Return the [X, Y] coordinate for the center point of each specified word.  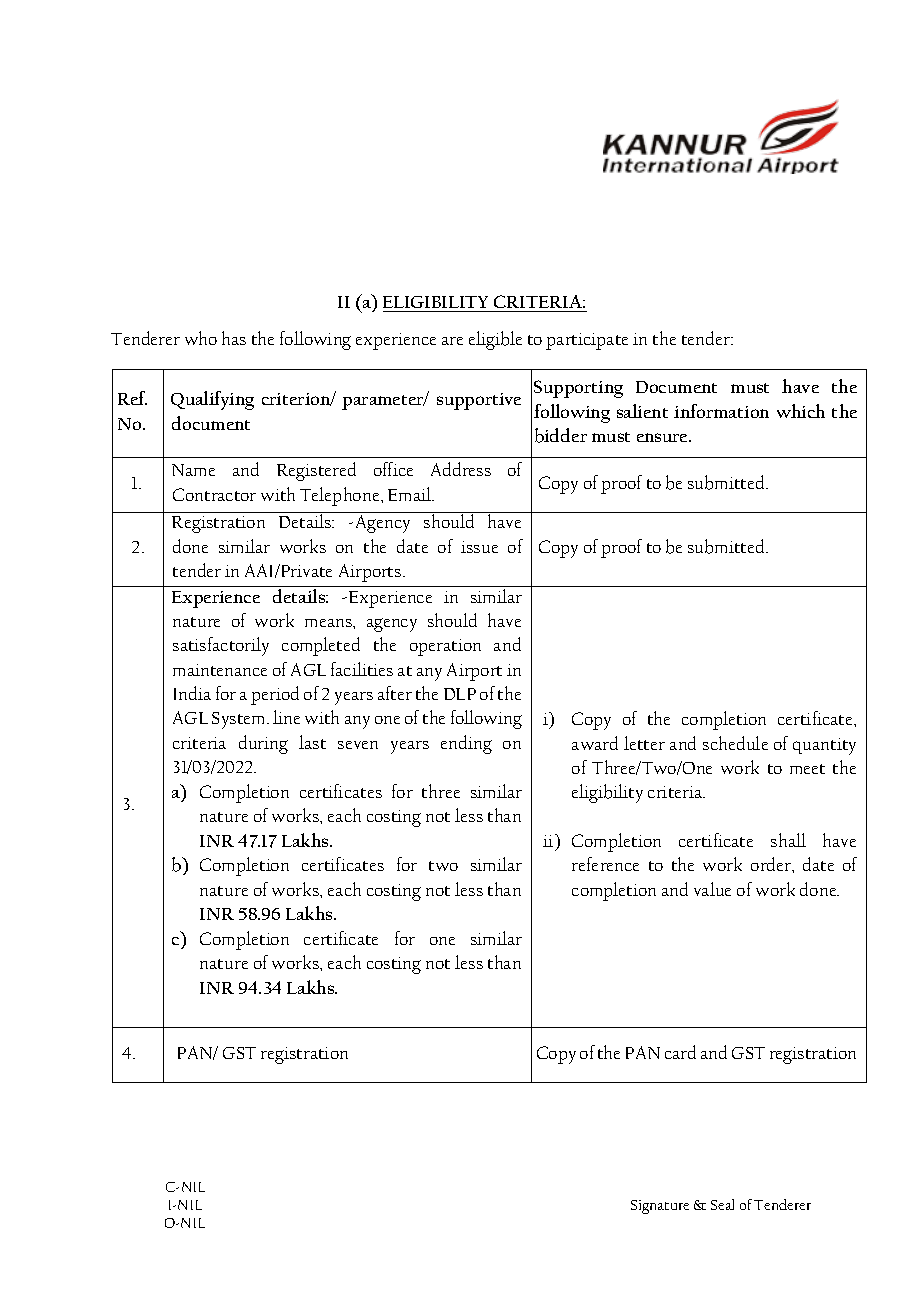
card [680, 1052]
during [263, 744]
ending [466, 744]
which [801, 411]
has [234, 338]
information [721, 411]
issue [479, 547]
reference [605, 864]
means [329, 623]
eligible [495, 340]
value [712, 889]
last [312, 742]
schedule [735, 743]
